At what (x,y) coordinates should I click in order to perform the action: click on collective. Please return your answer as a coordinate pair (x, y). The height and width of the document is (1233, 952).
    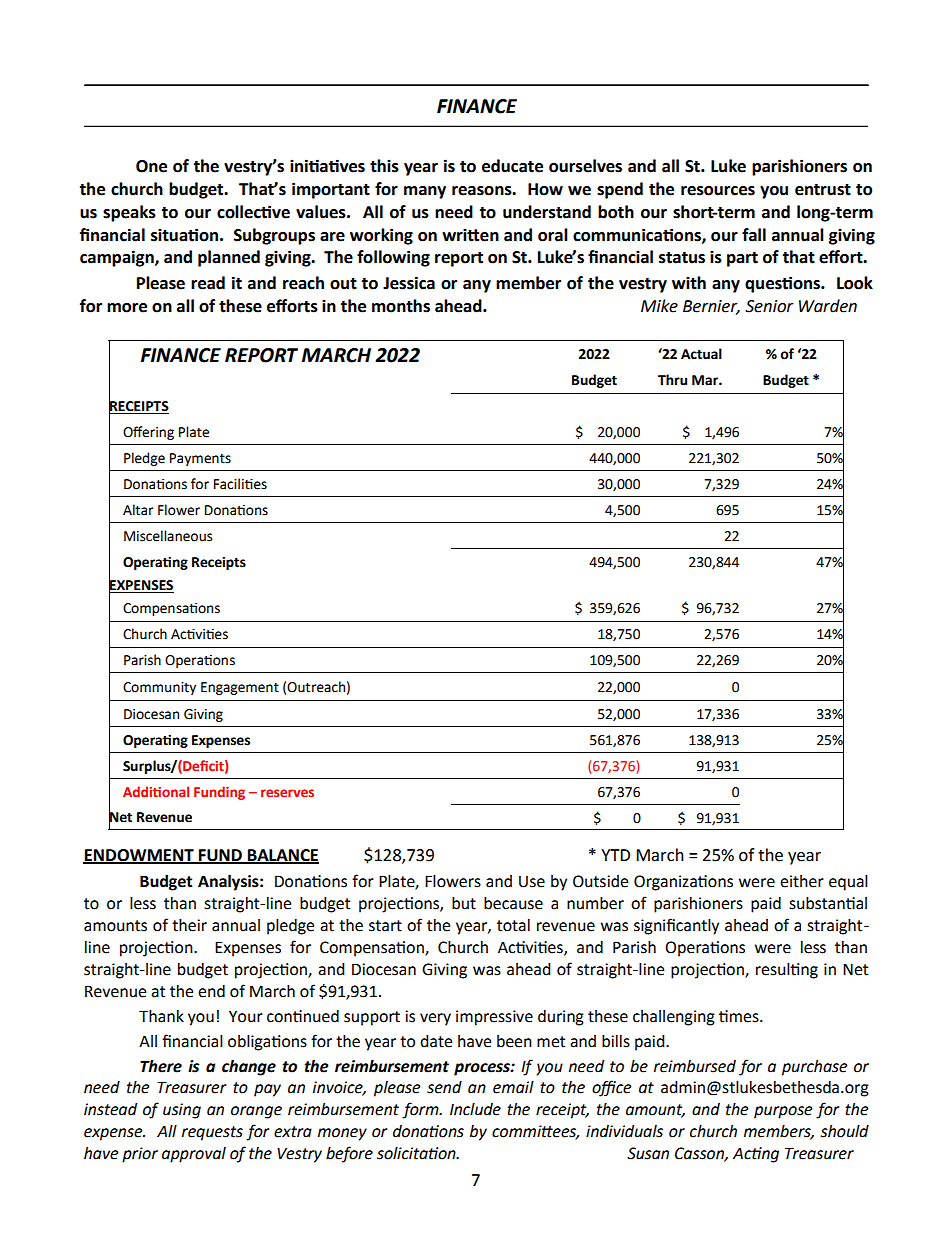
    Looking at the image, I should click on (253, 212).
